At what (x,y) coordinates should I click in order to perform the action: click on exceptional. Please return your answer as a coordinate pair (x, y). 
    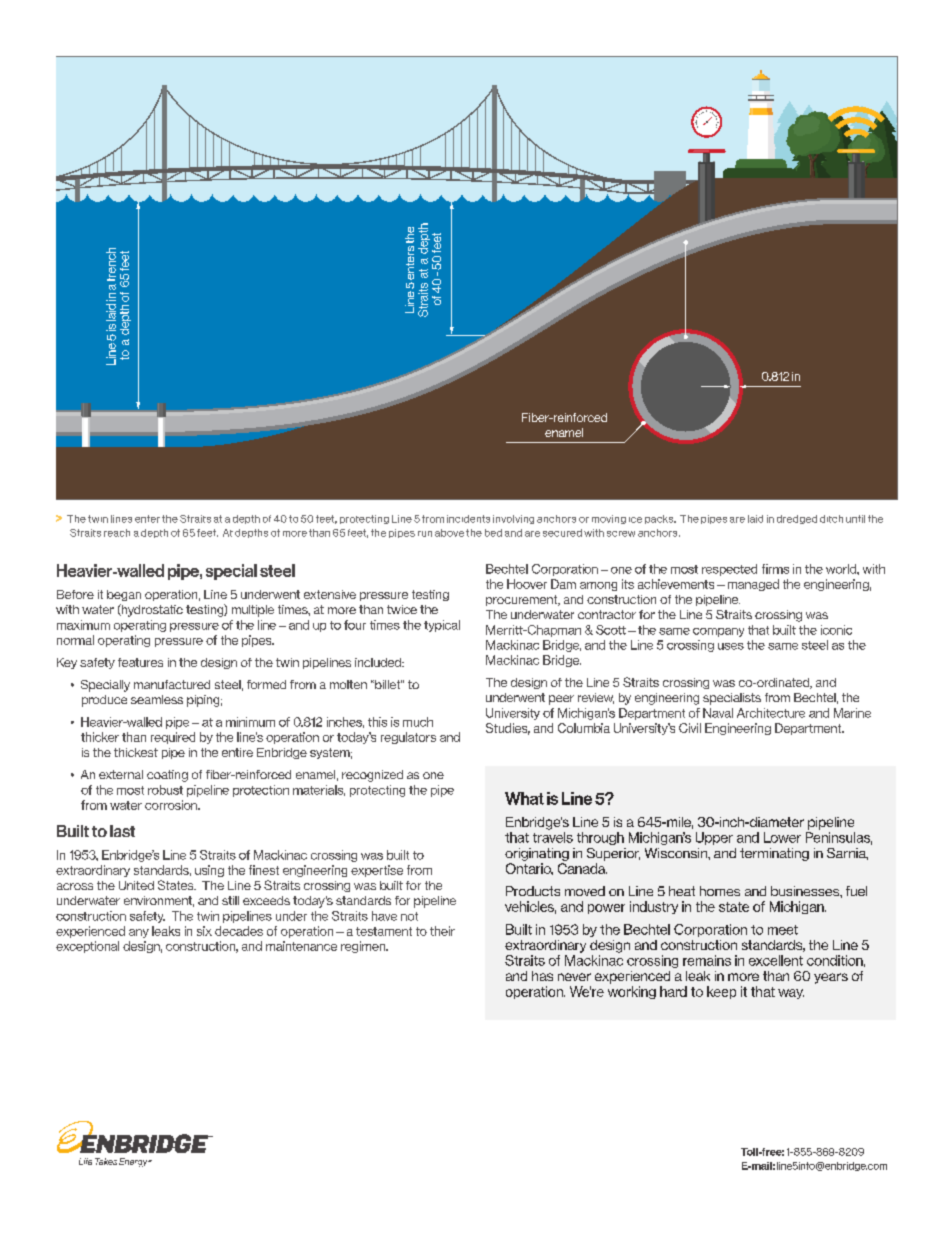
    Looking at the image, I should click on (87, 947).
